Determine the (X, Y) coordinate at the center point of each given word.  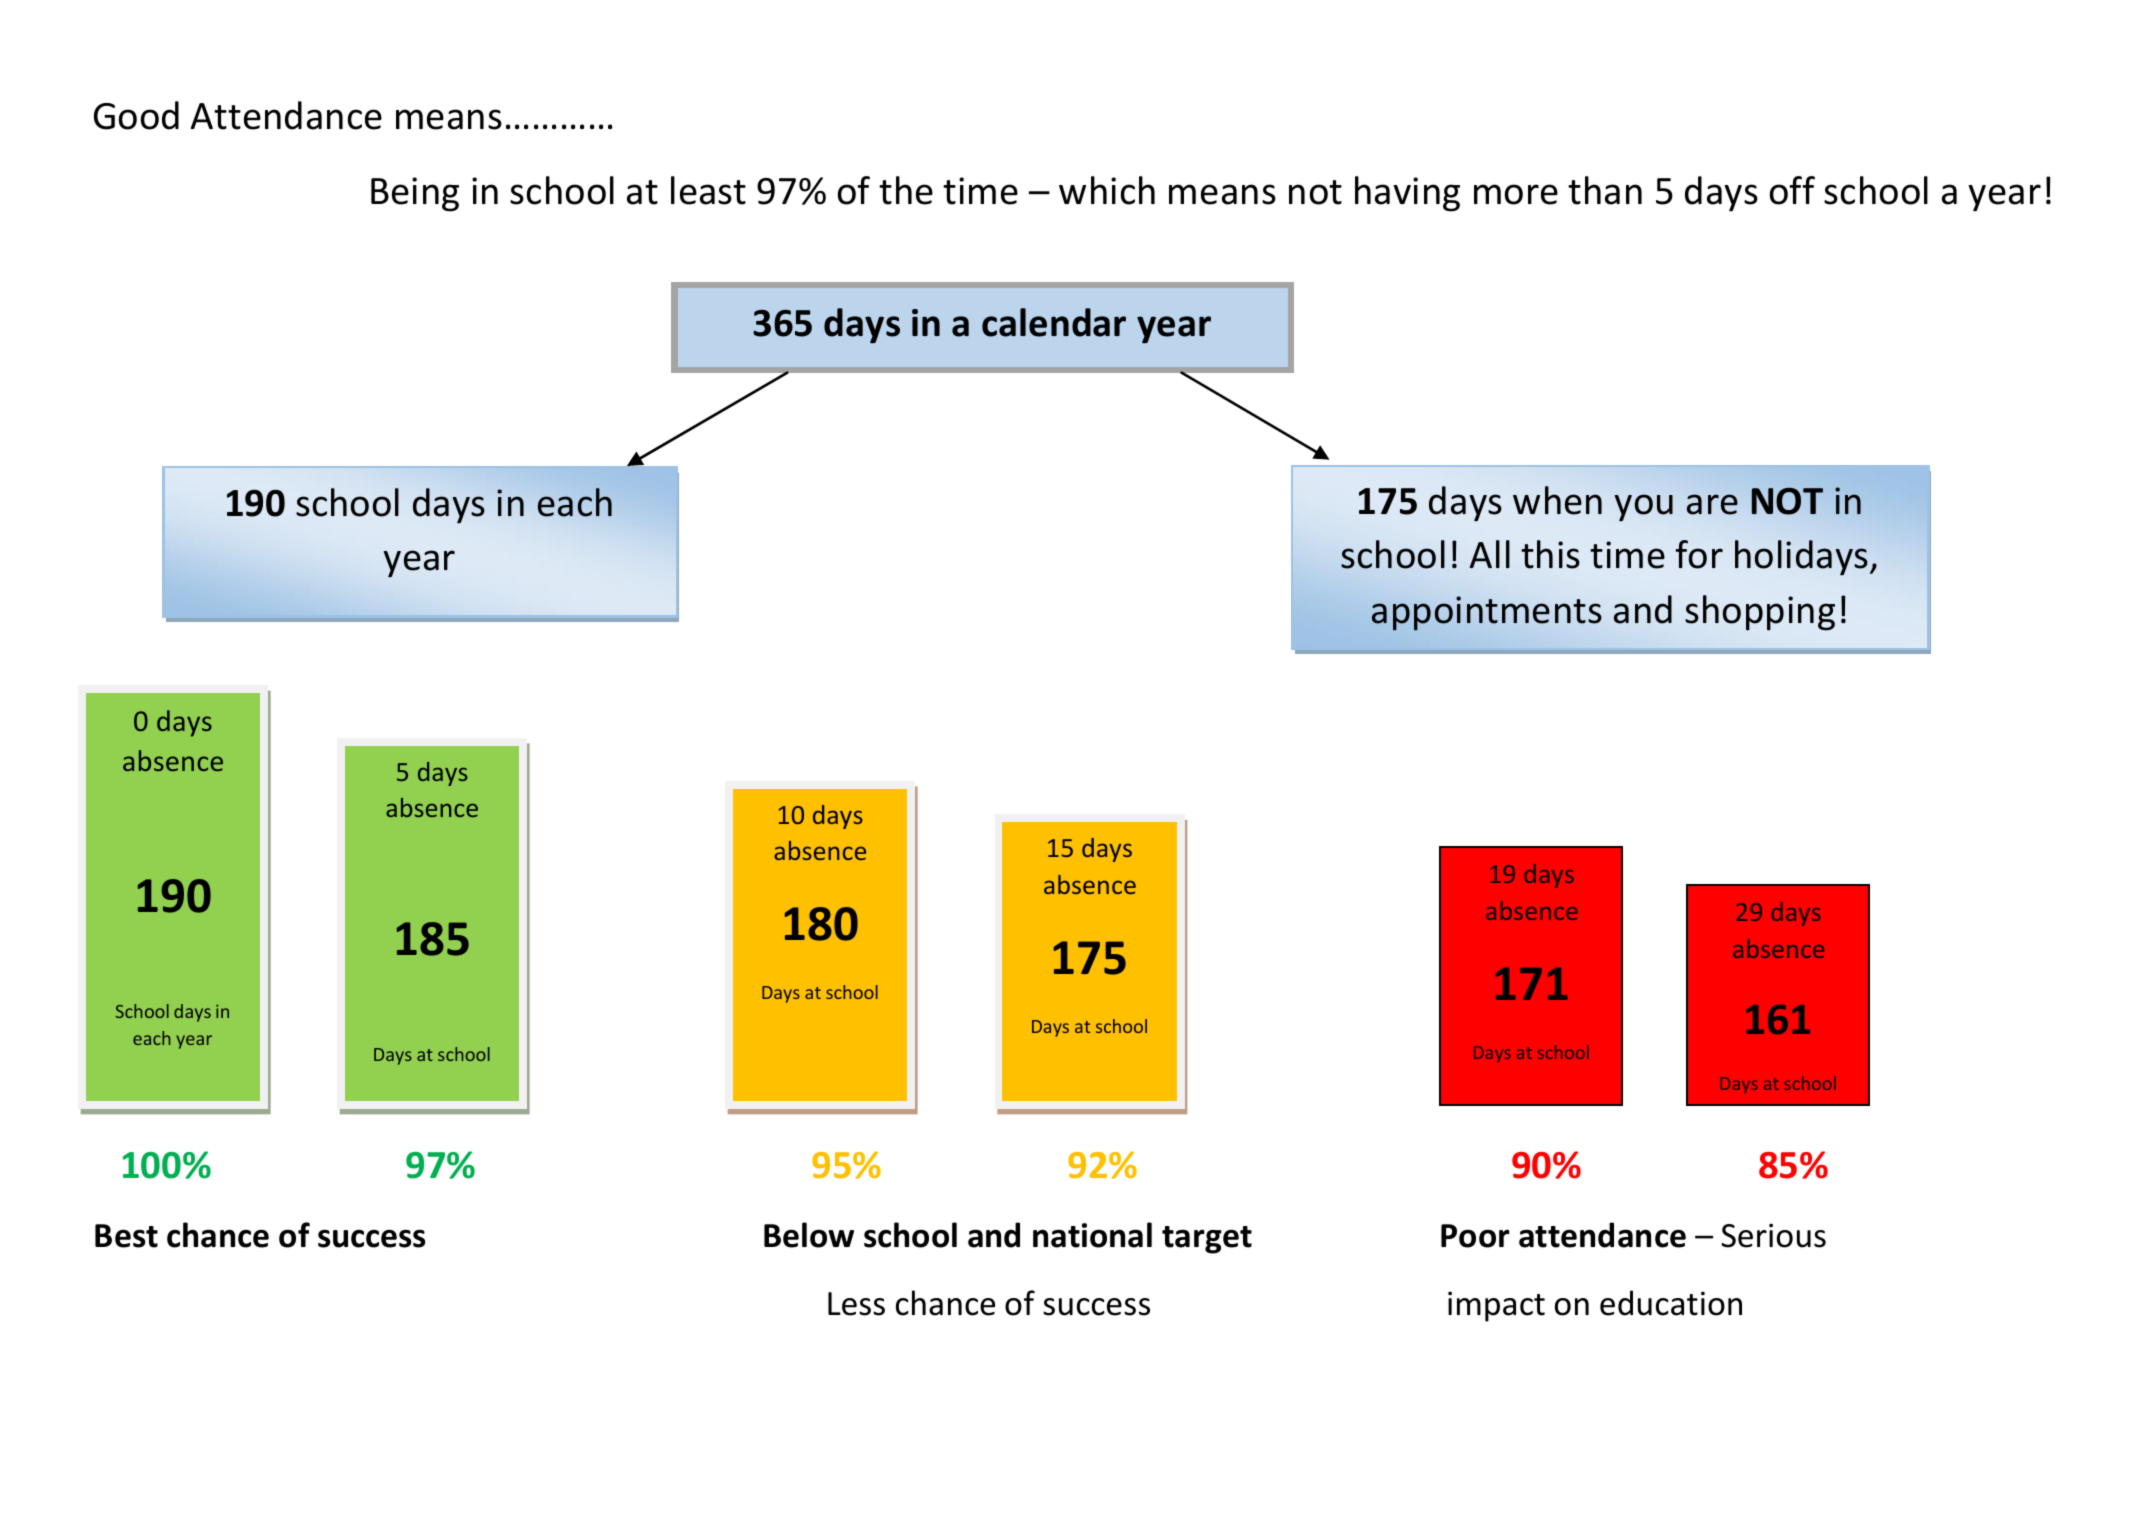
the (906, 190)
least (708, 190)
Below (809, 1235)
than (1605, 190)
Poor (1475, 1236)
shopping (1760, 613)
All (1489, 554)
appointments (1487, 613)
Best (126, 1236)
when (1557, 500)
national (1092, 1235)
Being (415, 194)
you (1644, 508)
